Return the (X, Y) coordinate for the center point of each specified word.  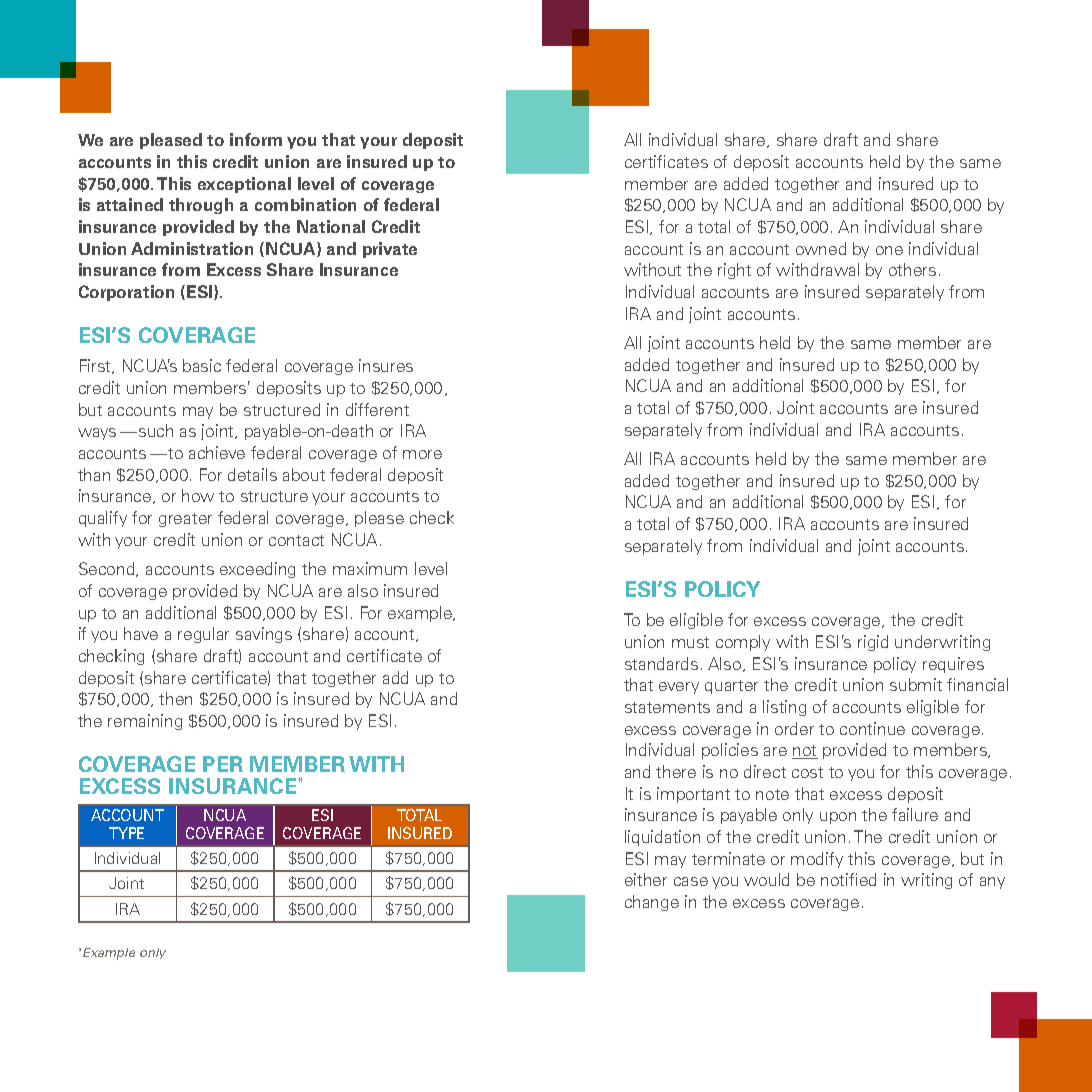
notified (848, 879)
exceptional (244, 185)
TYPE (126, 833)
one (889, 250)
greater (185, 520)
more (422, 454)
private (390, 250)
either (646, 879)
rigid (873, 643)
